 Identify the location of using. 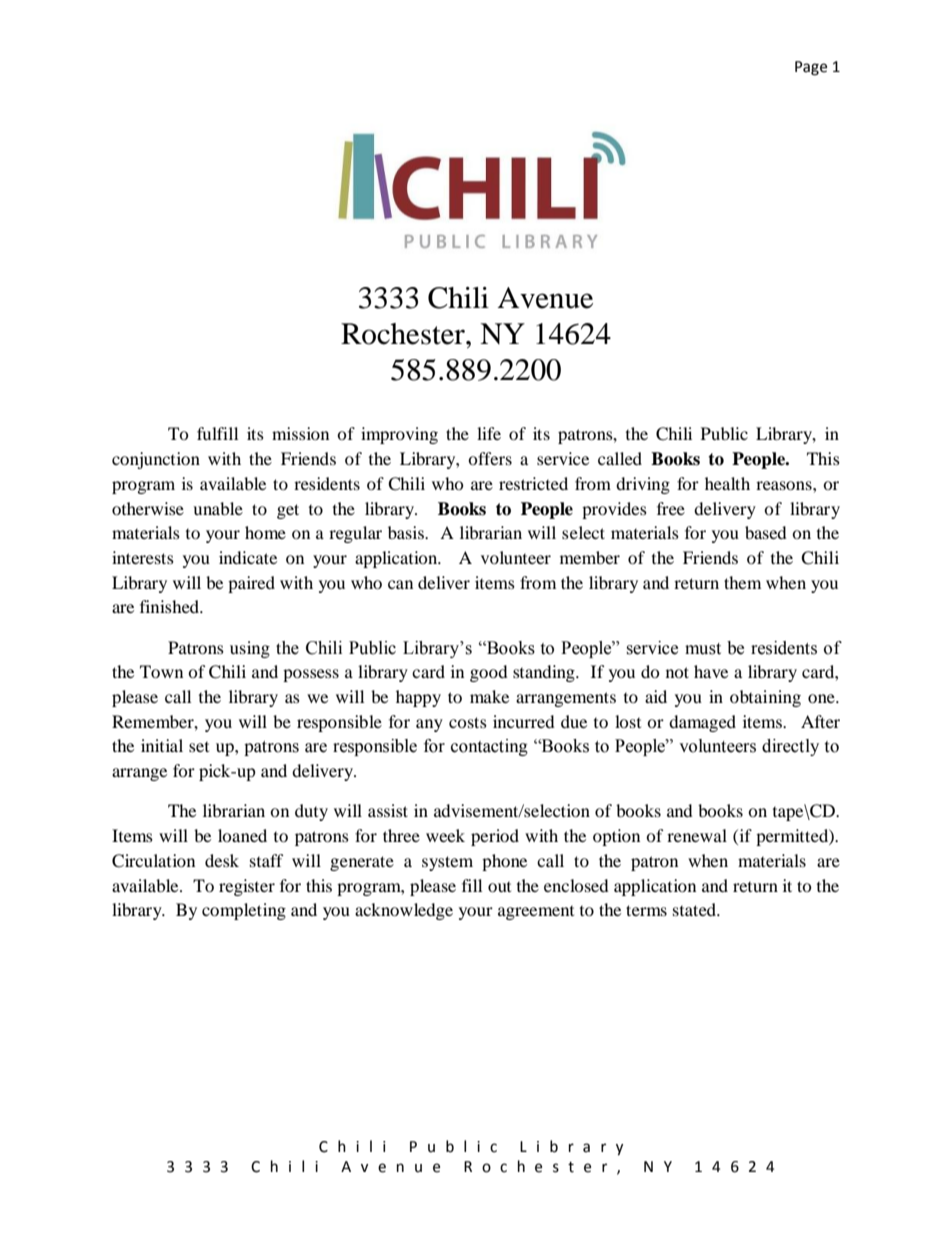
(250, 649).
